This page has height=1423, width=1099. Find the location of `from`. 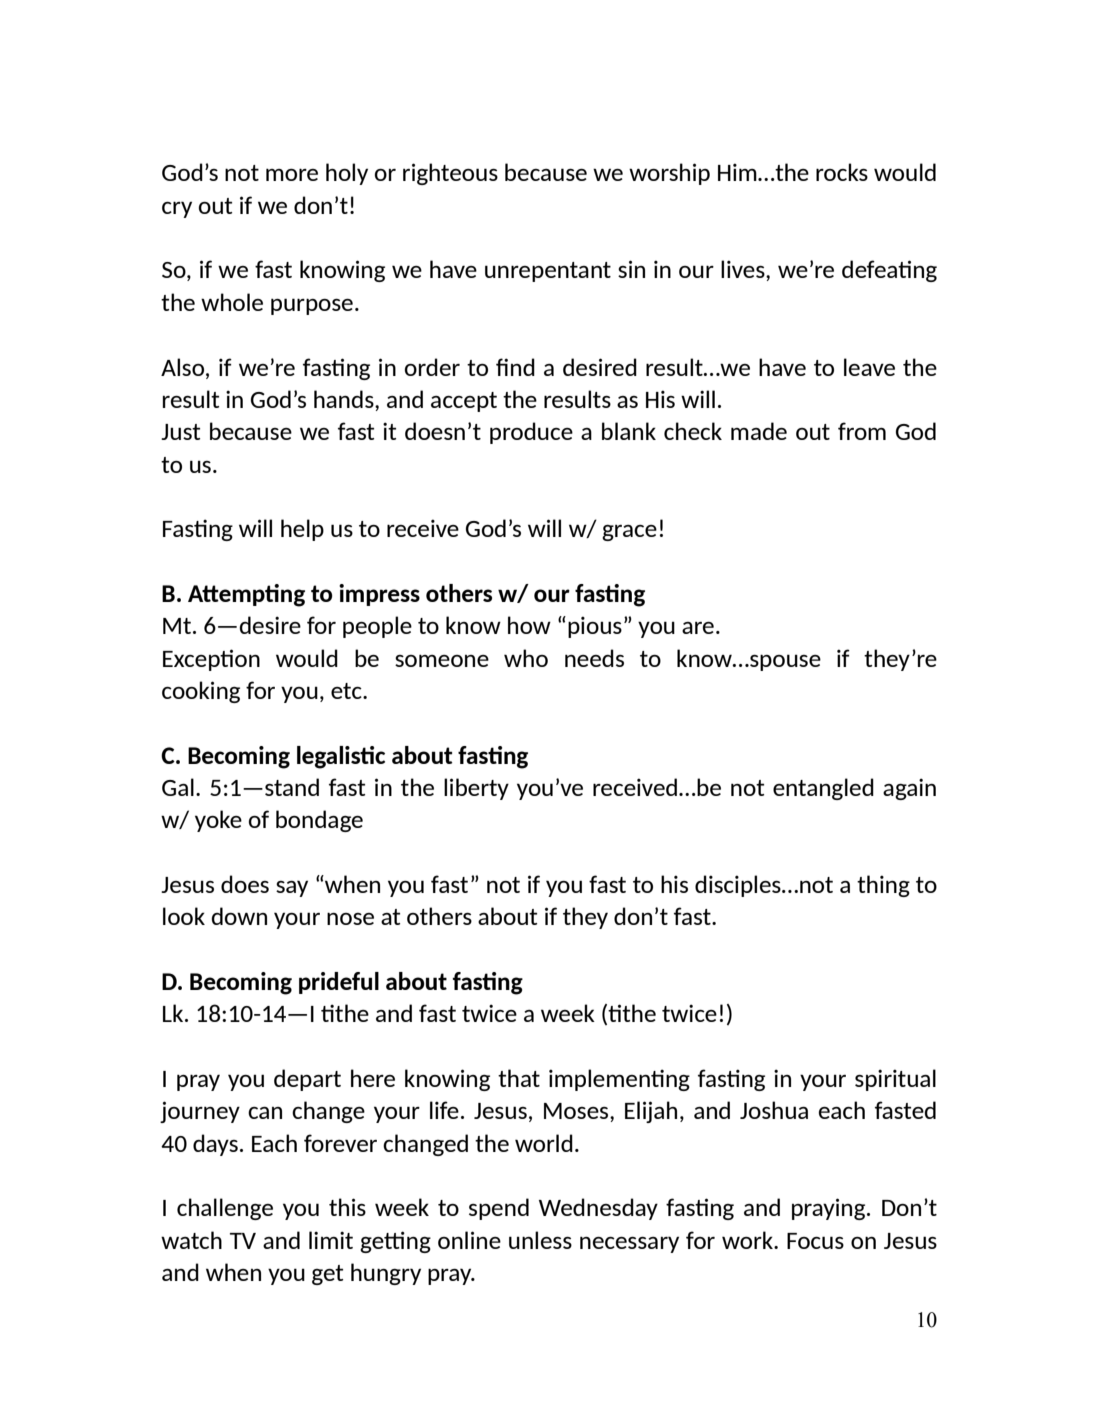

from is located at coordinates (862, 431).
